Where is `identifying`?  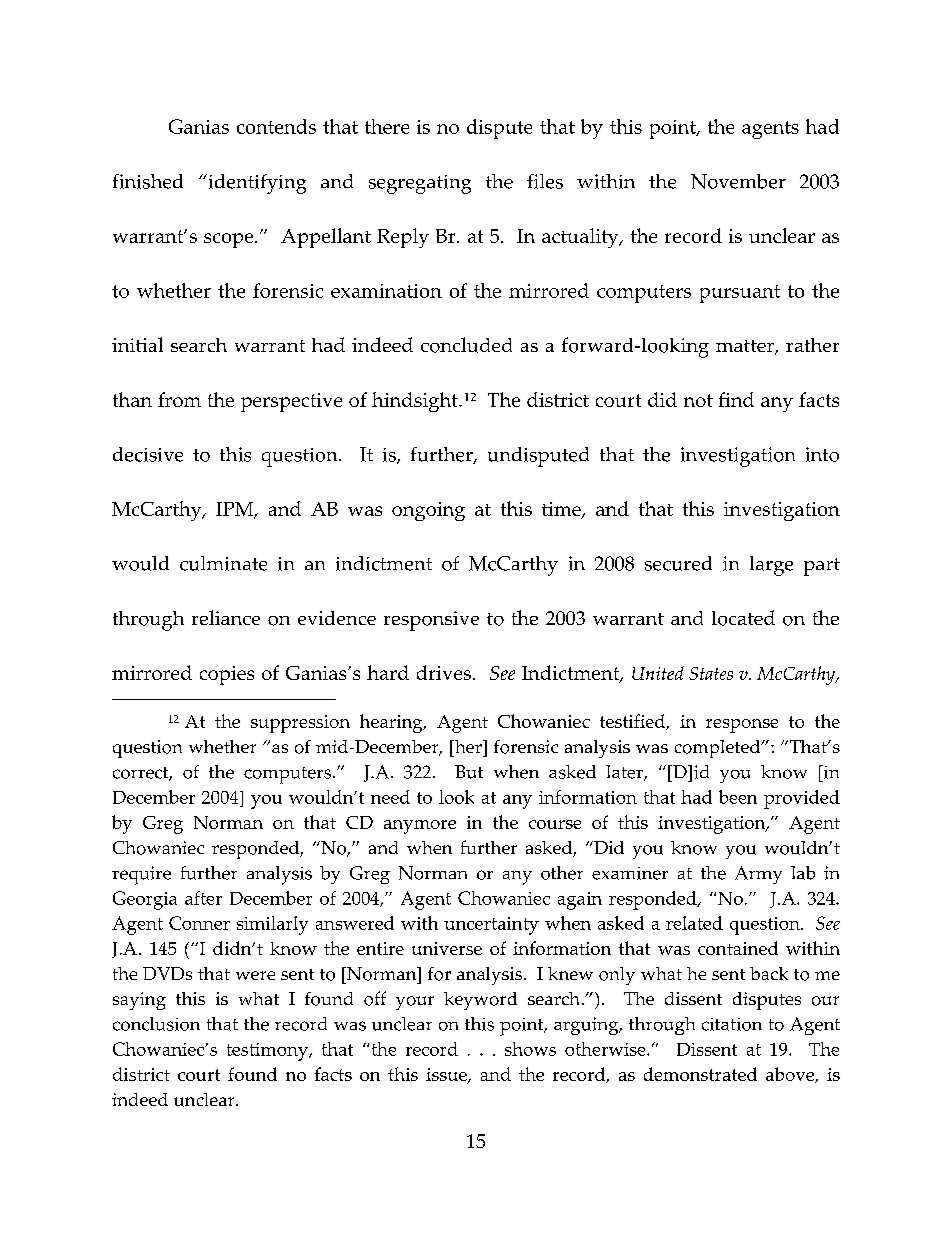 identifying is located at coordinates (256, 184).
